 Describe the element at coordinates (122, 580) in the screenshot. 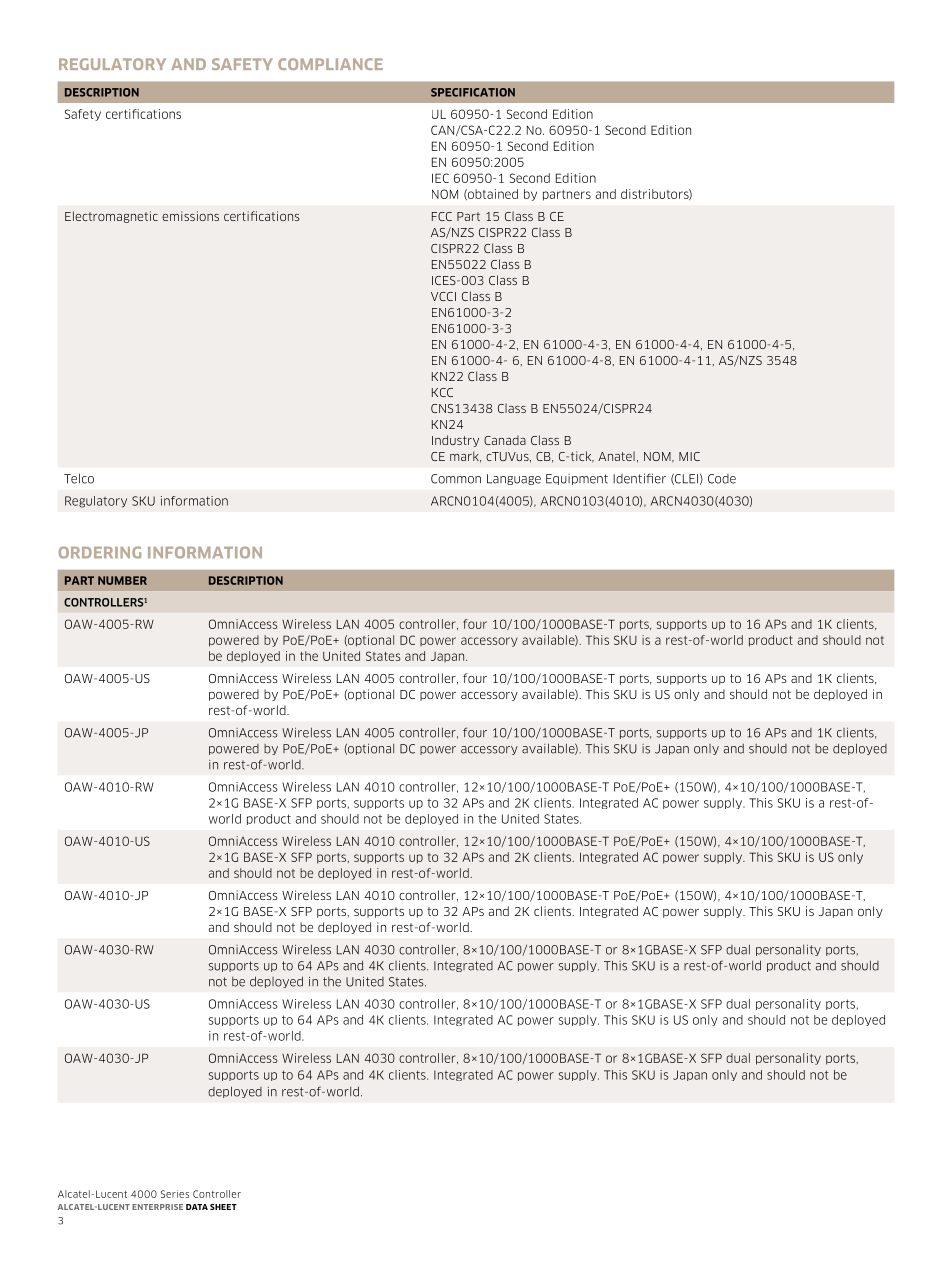

I see `NUMBER` at that location.
